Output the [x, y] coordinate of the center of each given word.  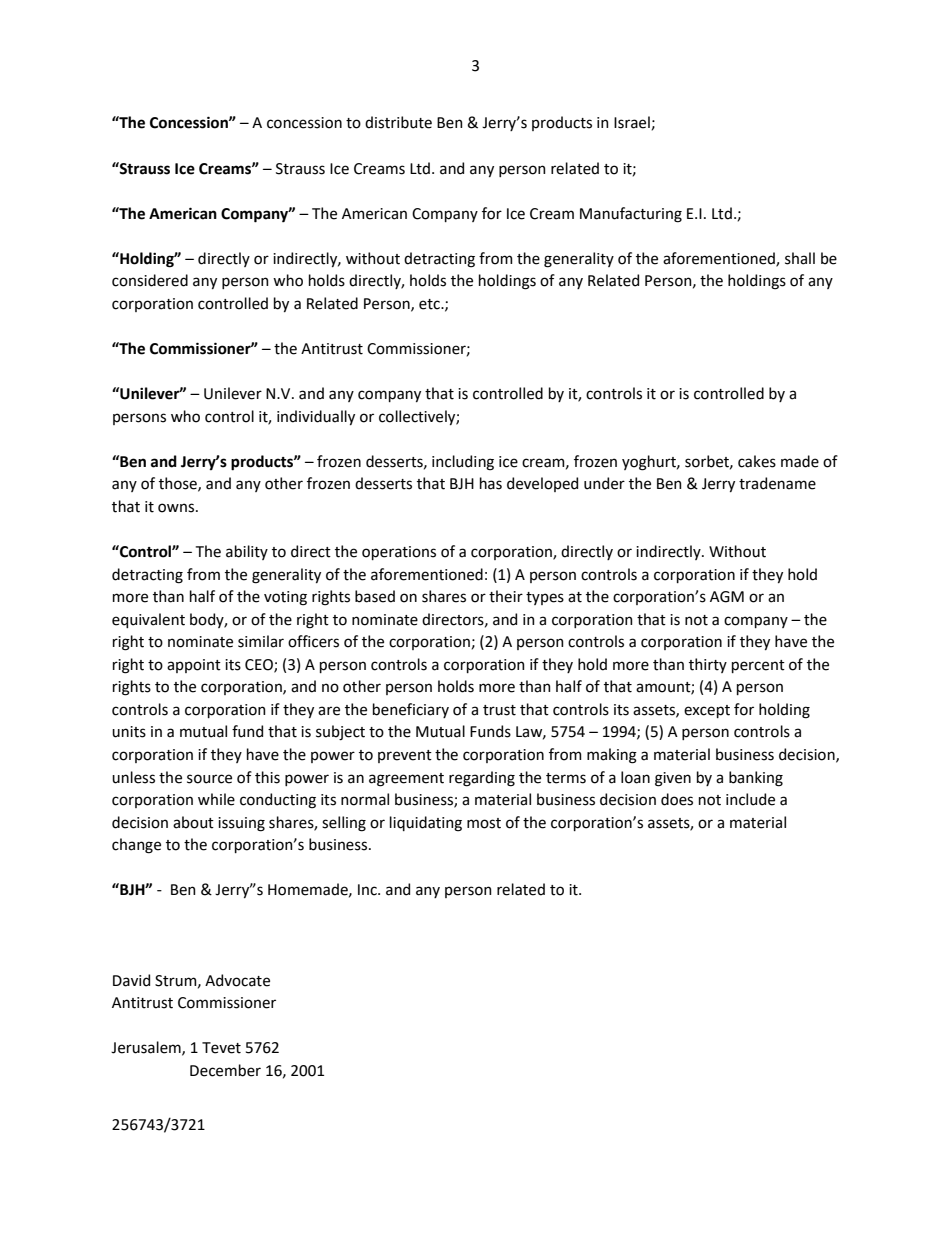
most [484, 823]
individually [316, 417]
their [506, 596]
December [225, 1070]
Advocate [237, 980]
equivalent [148, 620]
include [750, 799]
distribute [398, 122]
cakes [757, 461]
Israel [633, 123]
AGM [727, 597]
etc [430, 304]
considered [150, 280]
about [193, 822]
